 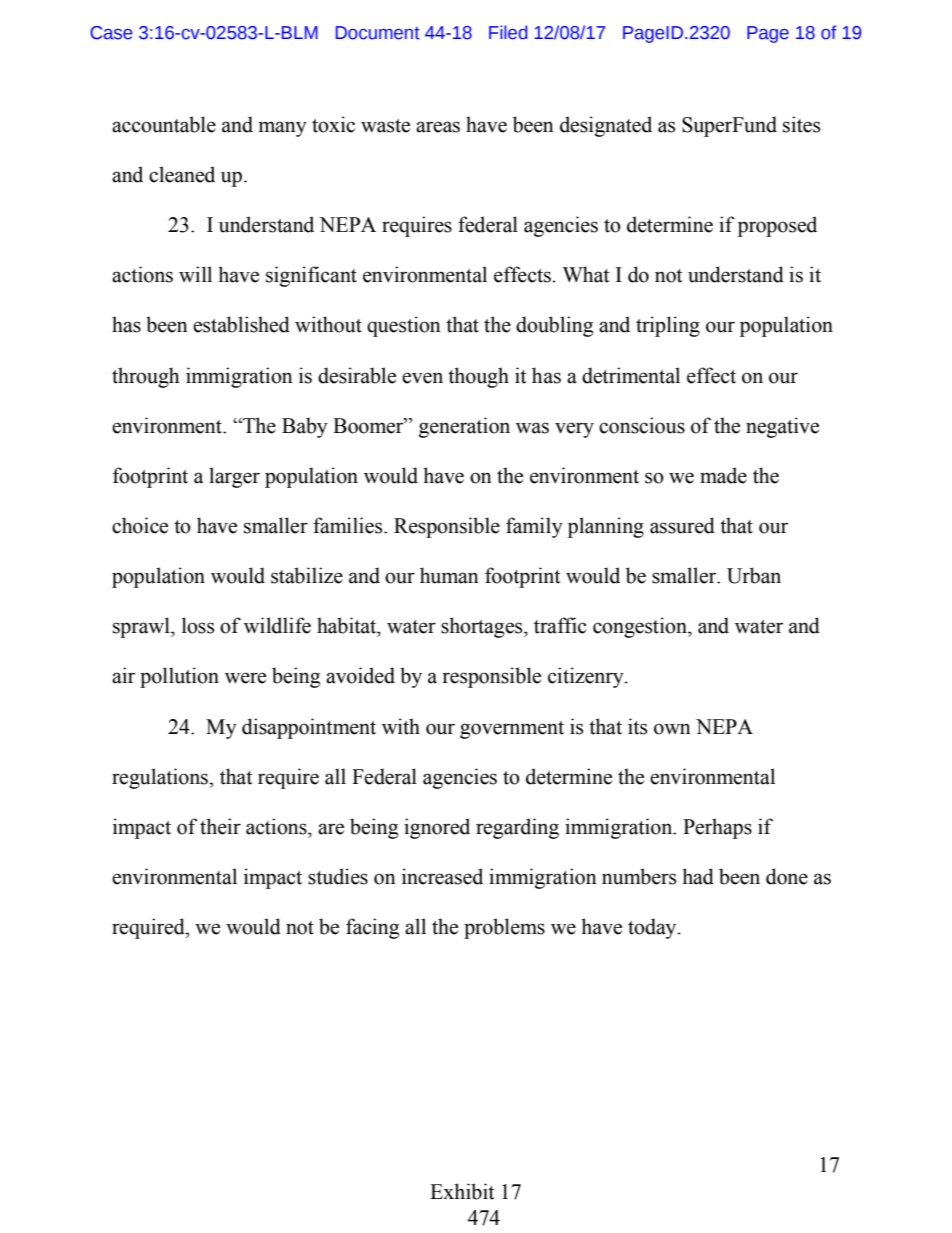 I want to click on Exhibit, so click(x=462, y=1191).
